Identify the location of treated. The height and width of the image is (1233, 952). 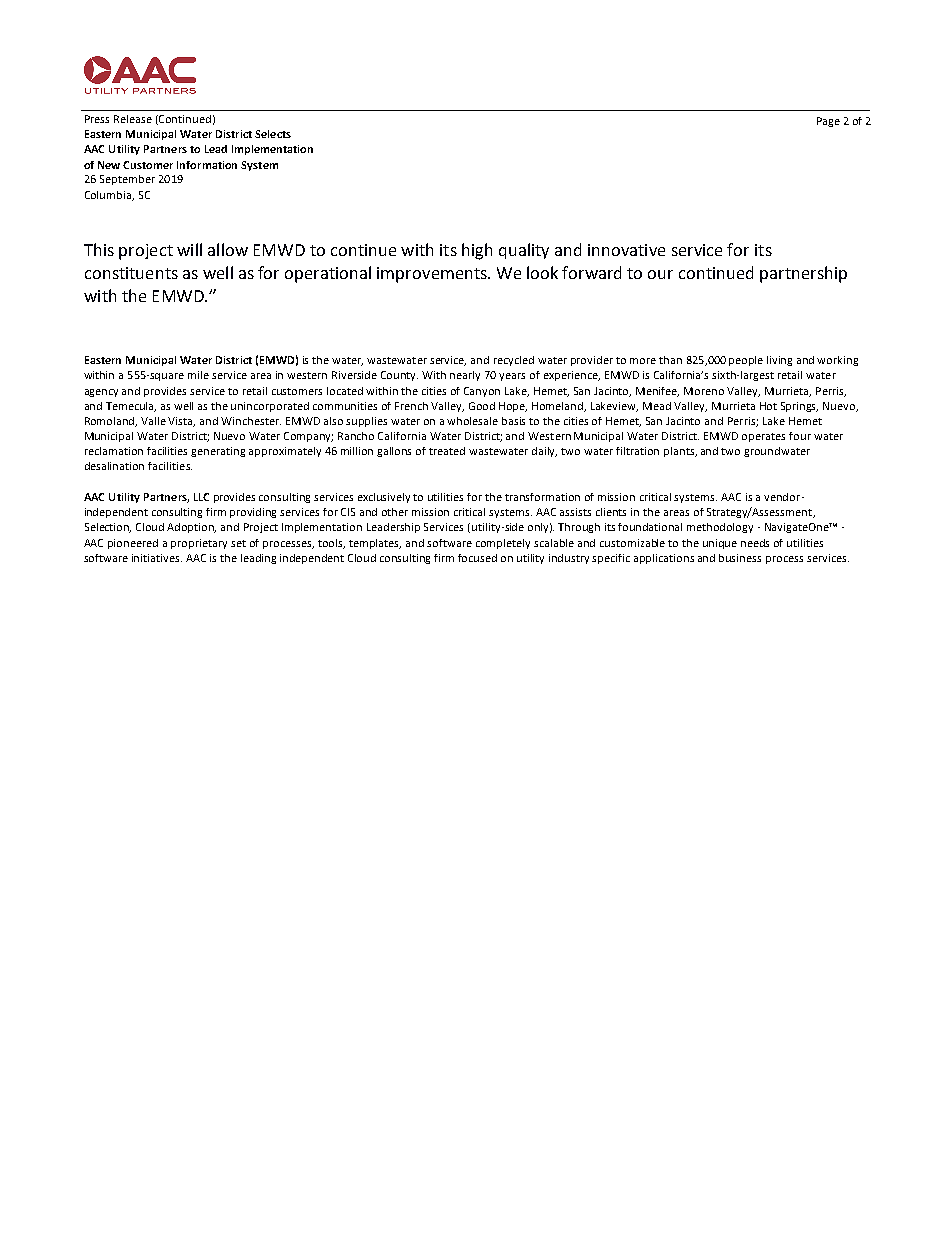
(447, 451).
